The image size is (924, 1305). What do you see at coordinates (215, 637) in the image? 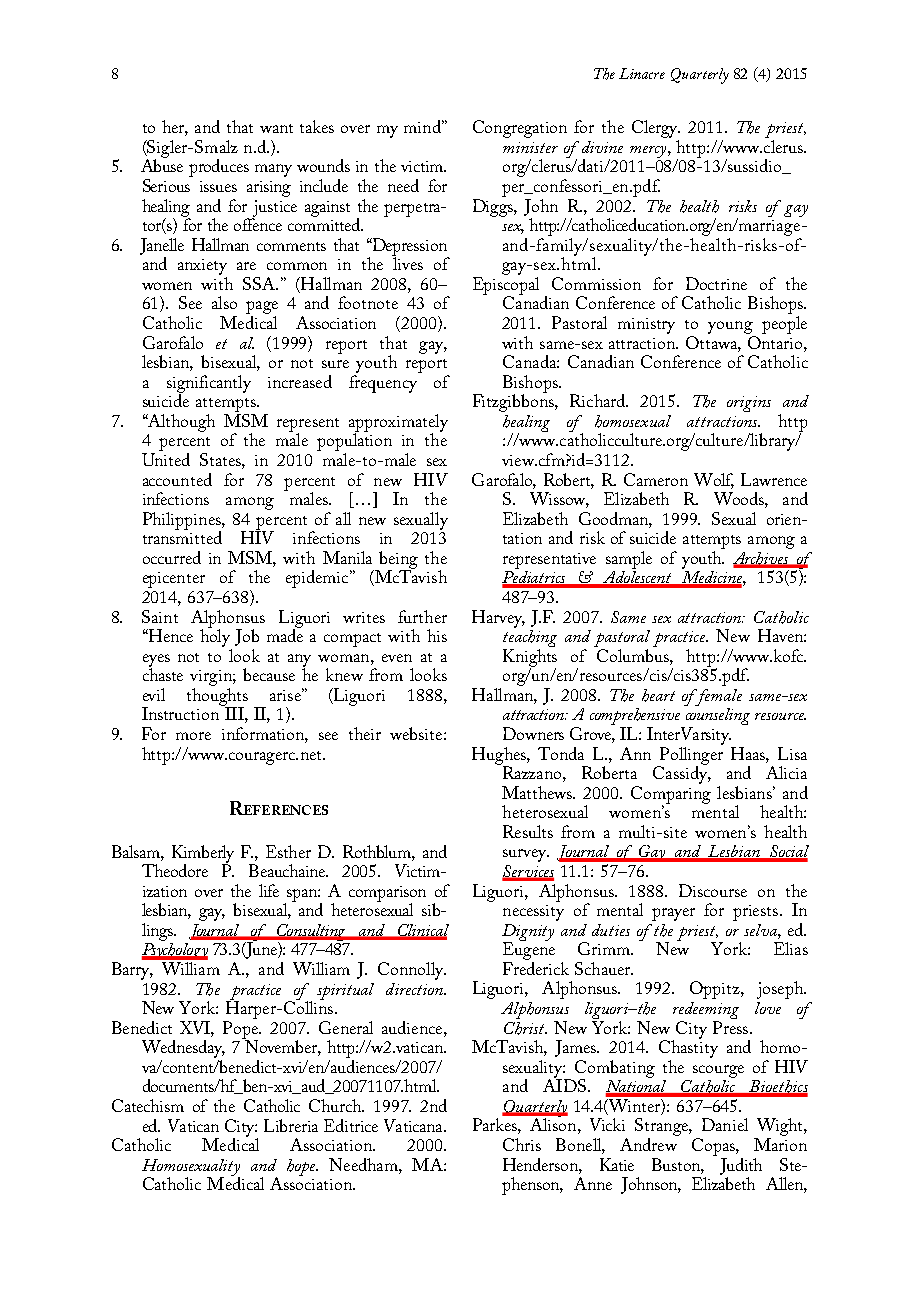
I see `holy` at bounding box center [215, 637].
